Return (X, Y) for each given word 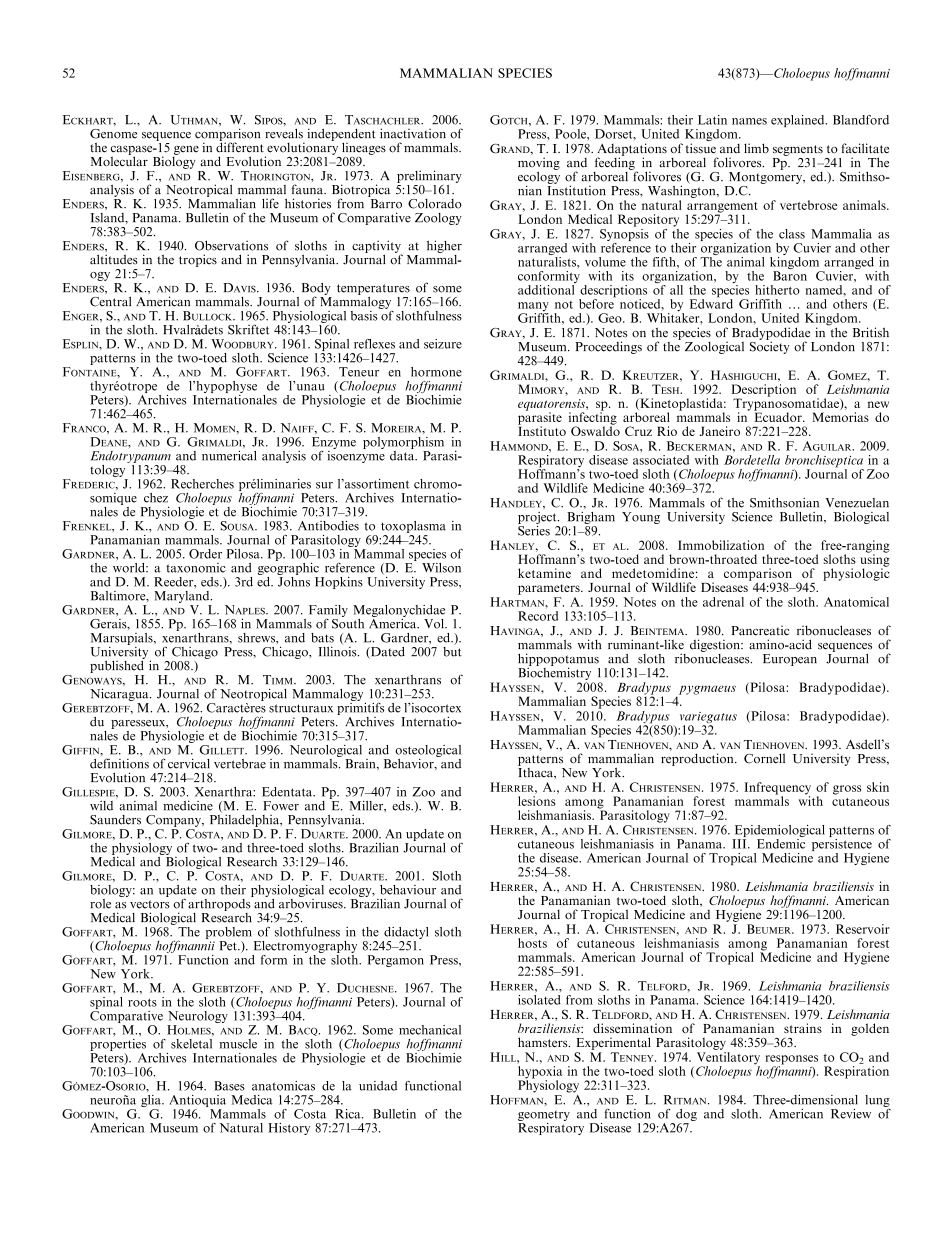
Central (110, 301)
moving (539, 164)
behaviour (408, 890)
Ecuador (779, 416)
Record (538, 616)
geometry (544, 1116)
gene (186, 151)
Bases (229, 1086)
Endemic (781, 842)
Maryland (183, 597)
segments (798, 150)
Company (174, 821)
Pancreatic (760, 630)
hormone (436, 372)
